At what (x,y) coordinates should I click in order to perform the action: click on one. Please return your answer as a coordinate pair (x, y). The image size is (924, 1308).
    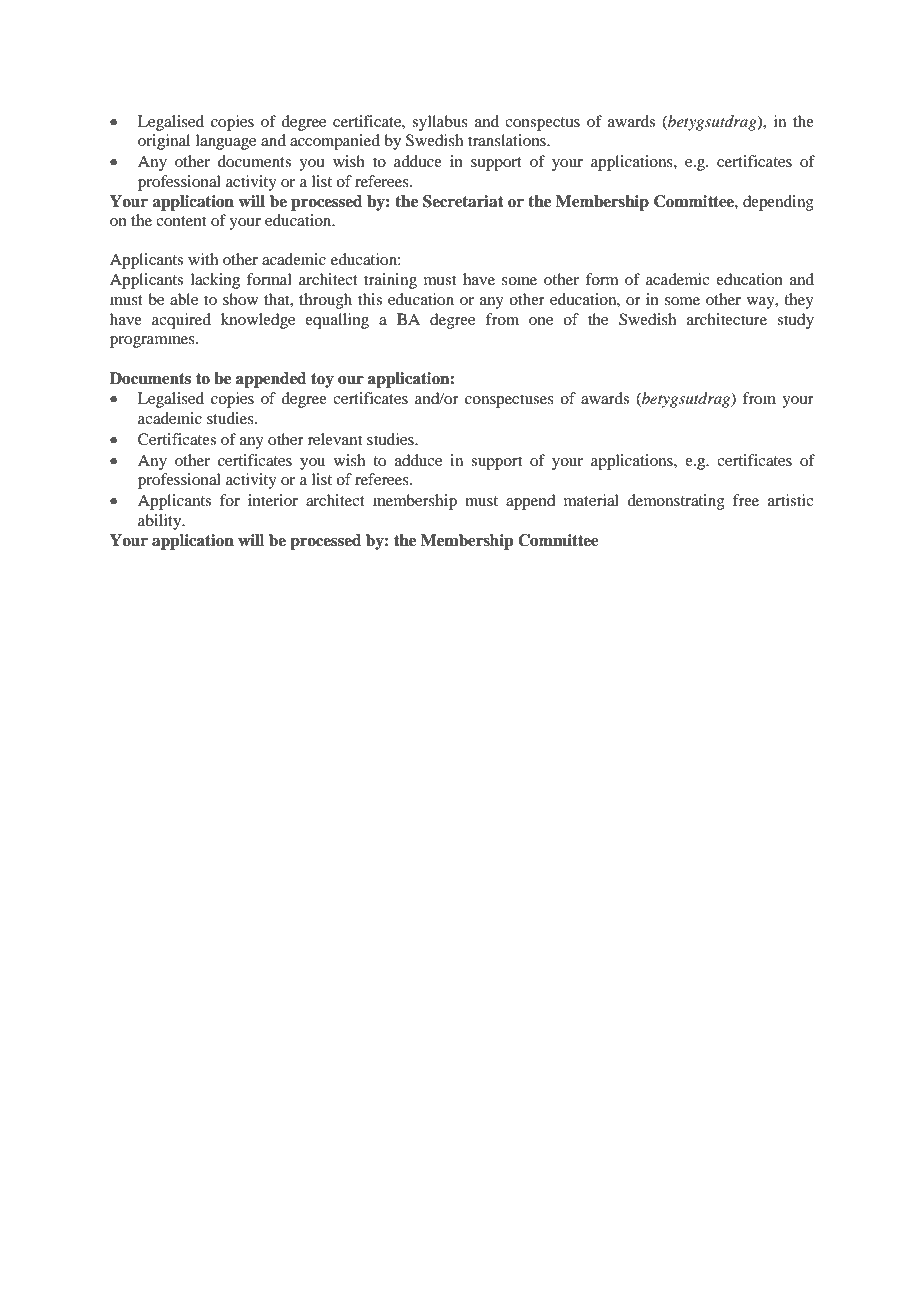
    Looking at the image, I should click on (541, 321).
